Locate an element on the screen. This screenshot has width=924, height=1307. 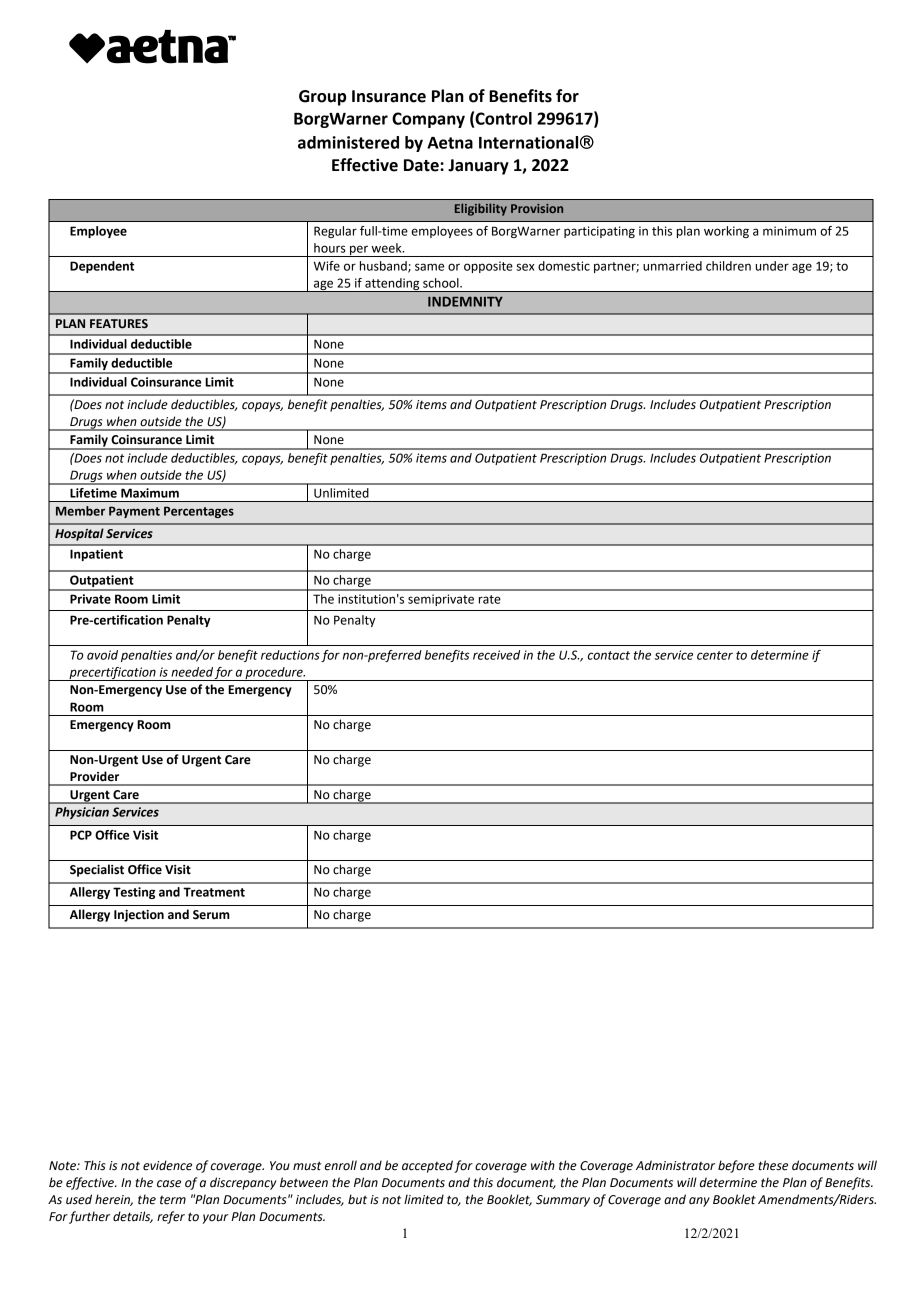
case is located at coordinates (169, 1184).
